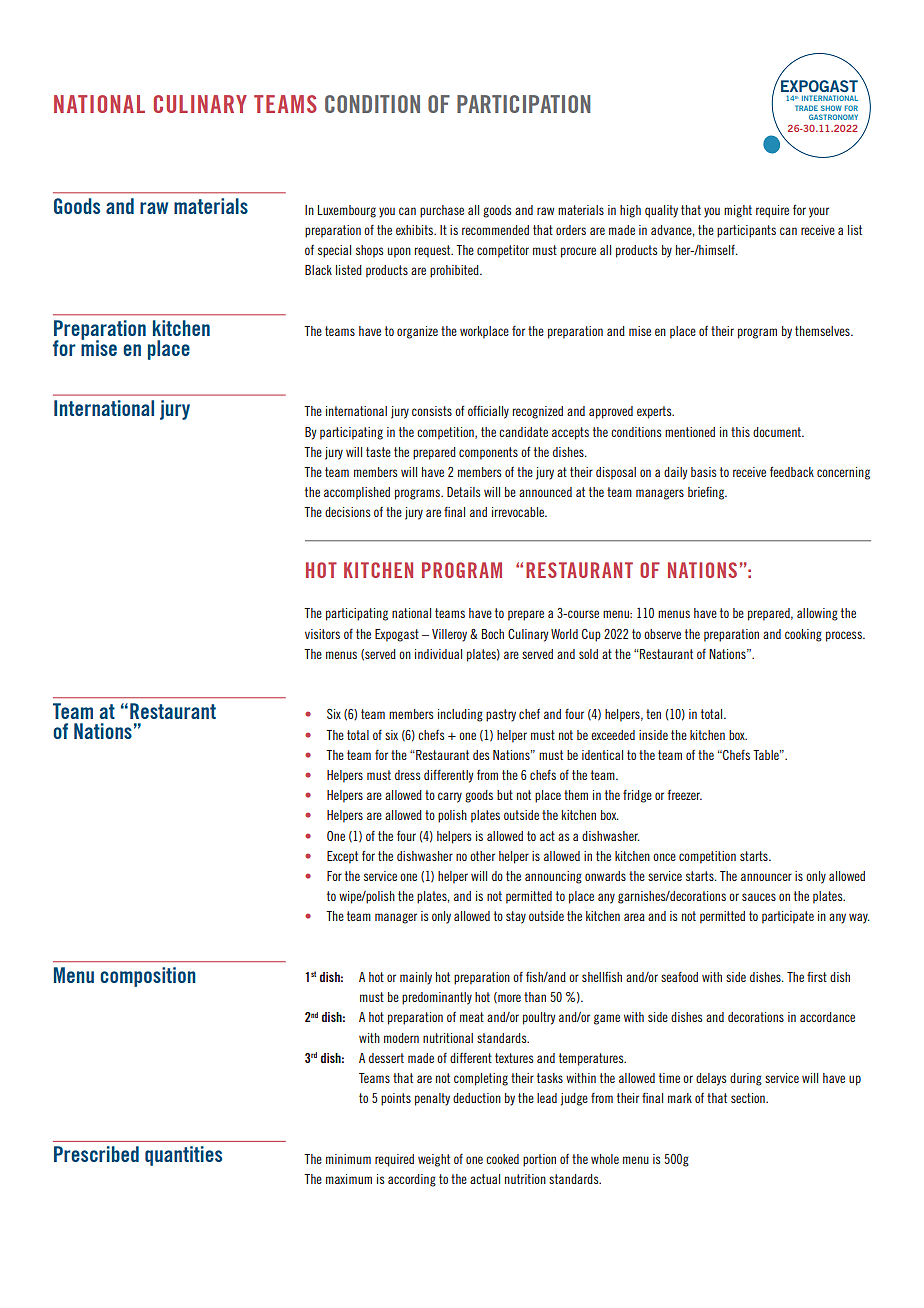  What do you see at coordinates (523, 104) in the screenshot?
I see `PARTICIPATION` at bounding box center [523, 104].
